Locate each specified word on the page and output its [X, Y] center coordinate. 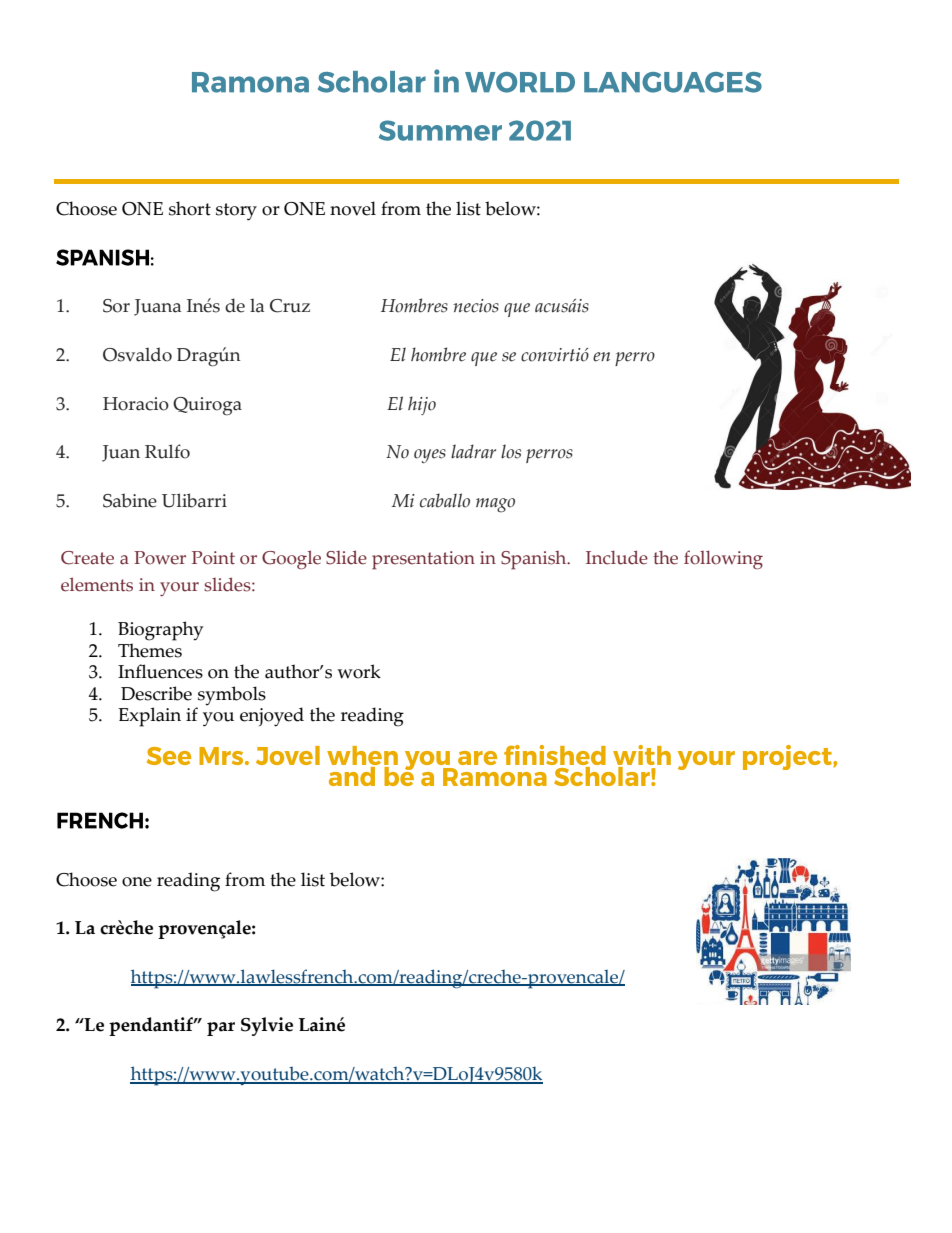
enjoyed [272, 717]
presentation [423, 560]
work [359, 671]
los [511, 451]
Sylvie [267, 1026]
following [723, 559]
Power [160, 558]
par [221, 1029]
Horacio [136, 404]
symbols [232, 696]
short [190, 208]
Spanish [535, 560]
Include [617, 557]
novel [353, 208]
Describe [156, 693]
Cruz [290, 306]
